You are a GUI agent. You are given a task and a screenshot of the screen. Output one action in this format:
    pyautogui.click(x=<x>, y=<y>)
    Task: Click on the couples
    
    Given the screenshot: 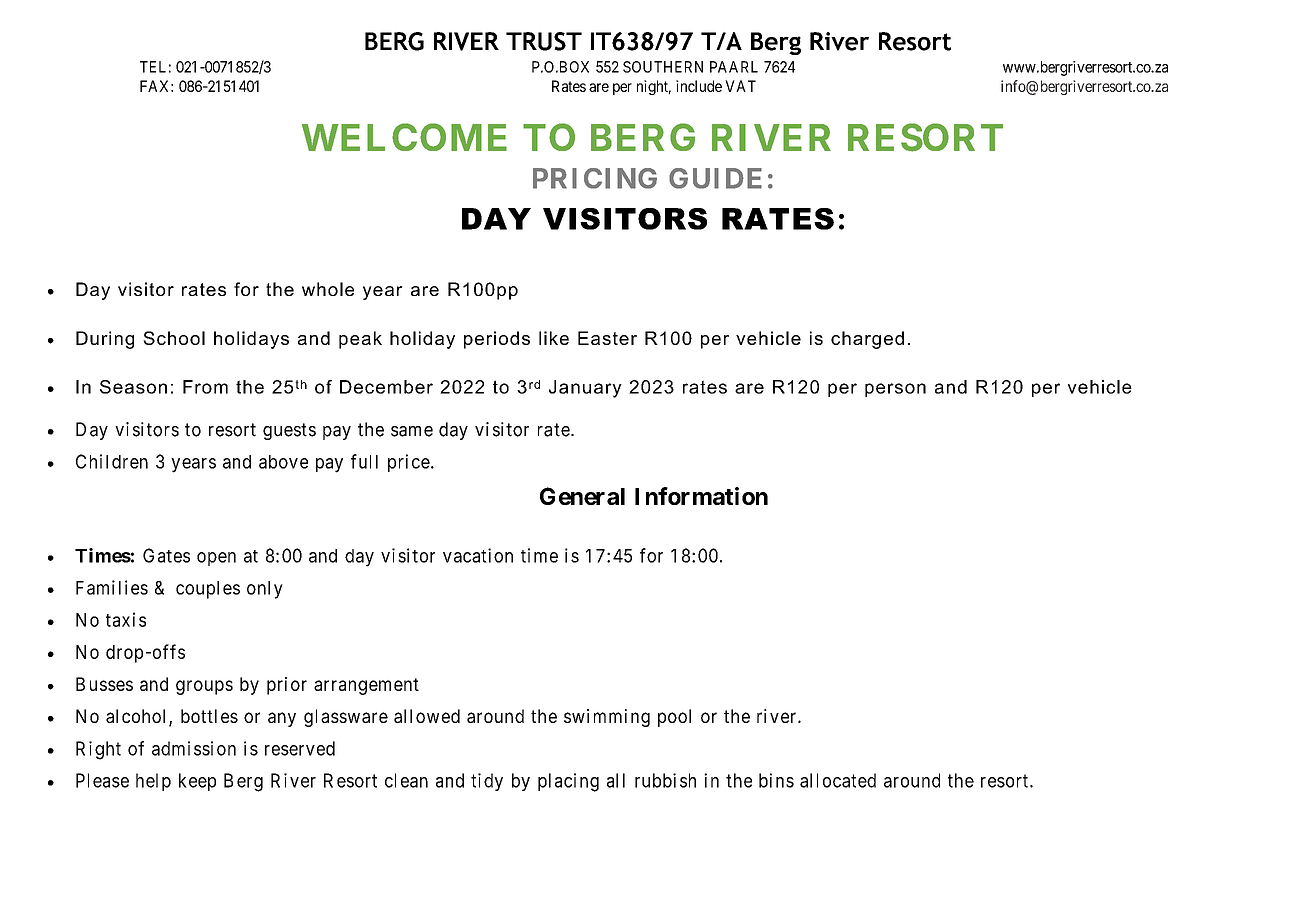 What is the action you would take?
    pyautogui.click(x=208, y=590)
